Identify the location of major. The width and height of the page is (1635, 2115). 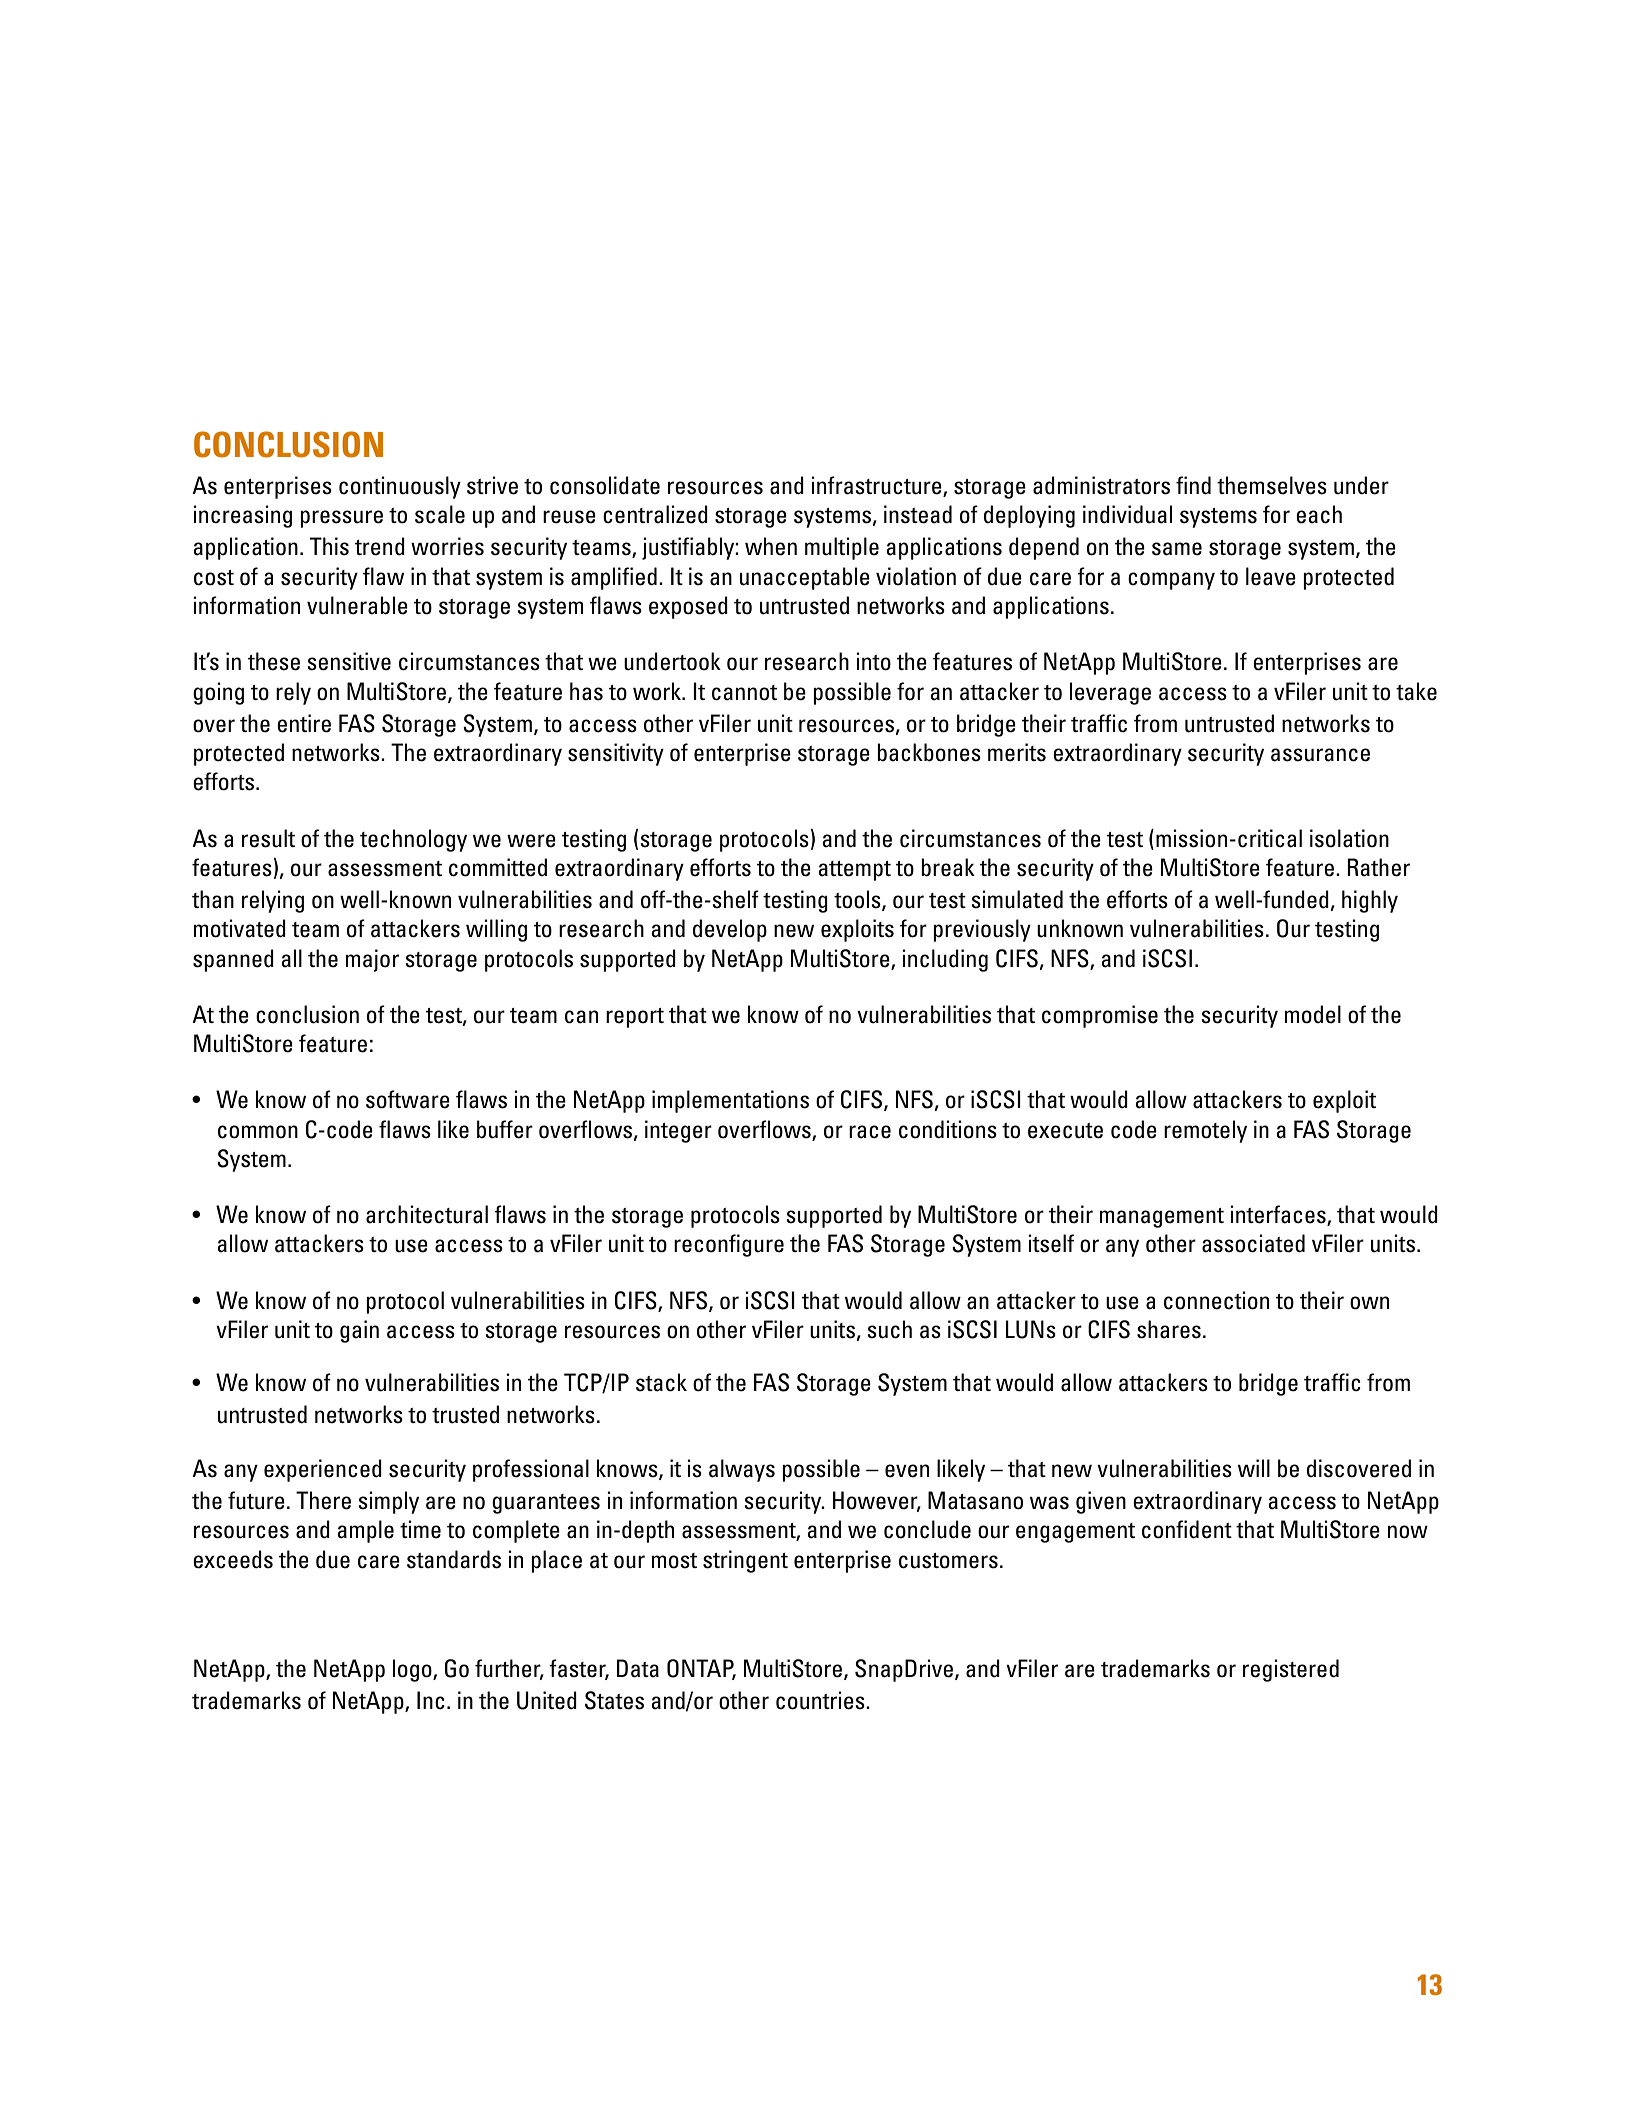
(372, 960).
